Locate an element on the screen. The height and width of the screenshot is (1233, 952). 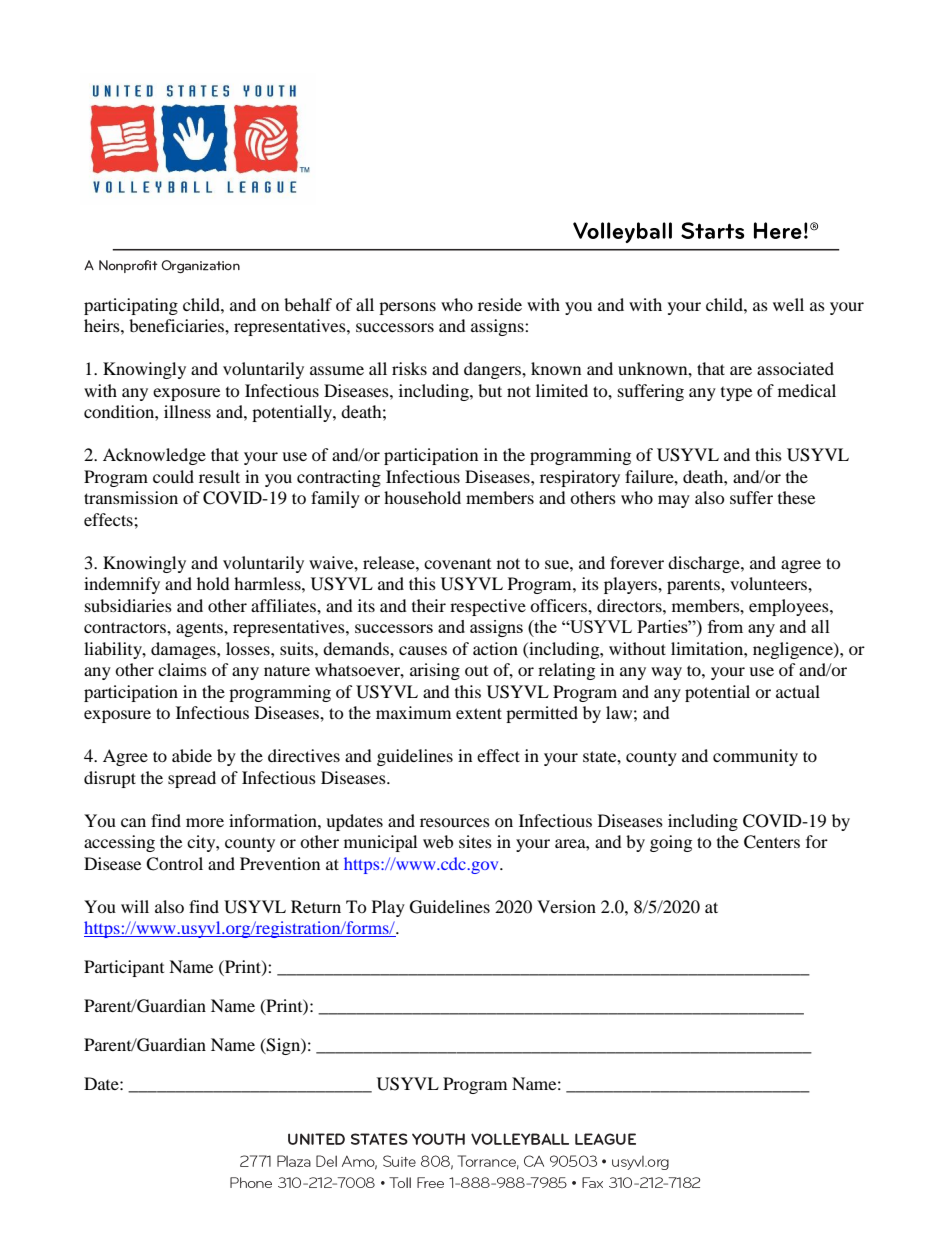
contracting is located at coordinates (339, 478).
